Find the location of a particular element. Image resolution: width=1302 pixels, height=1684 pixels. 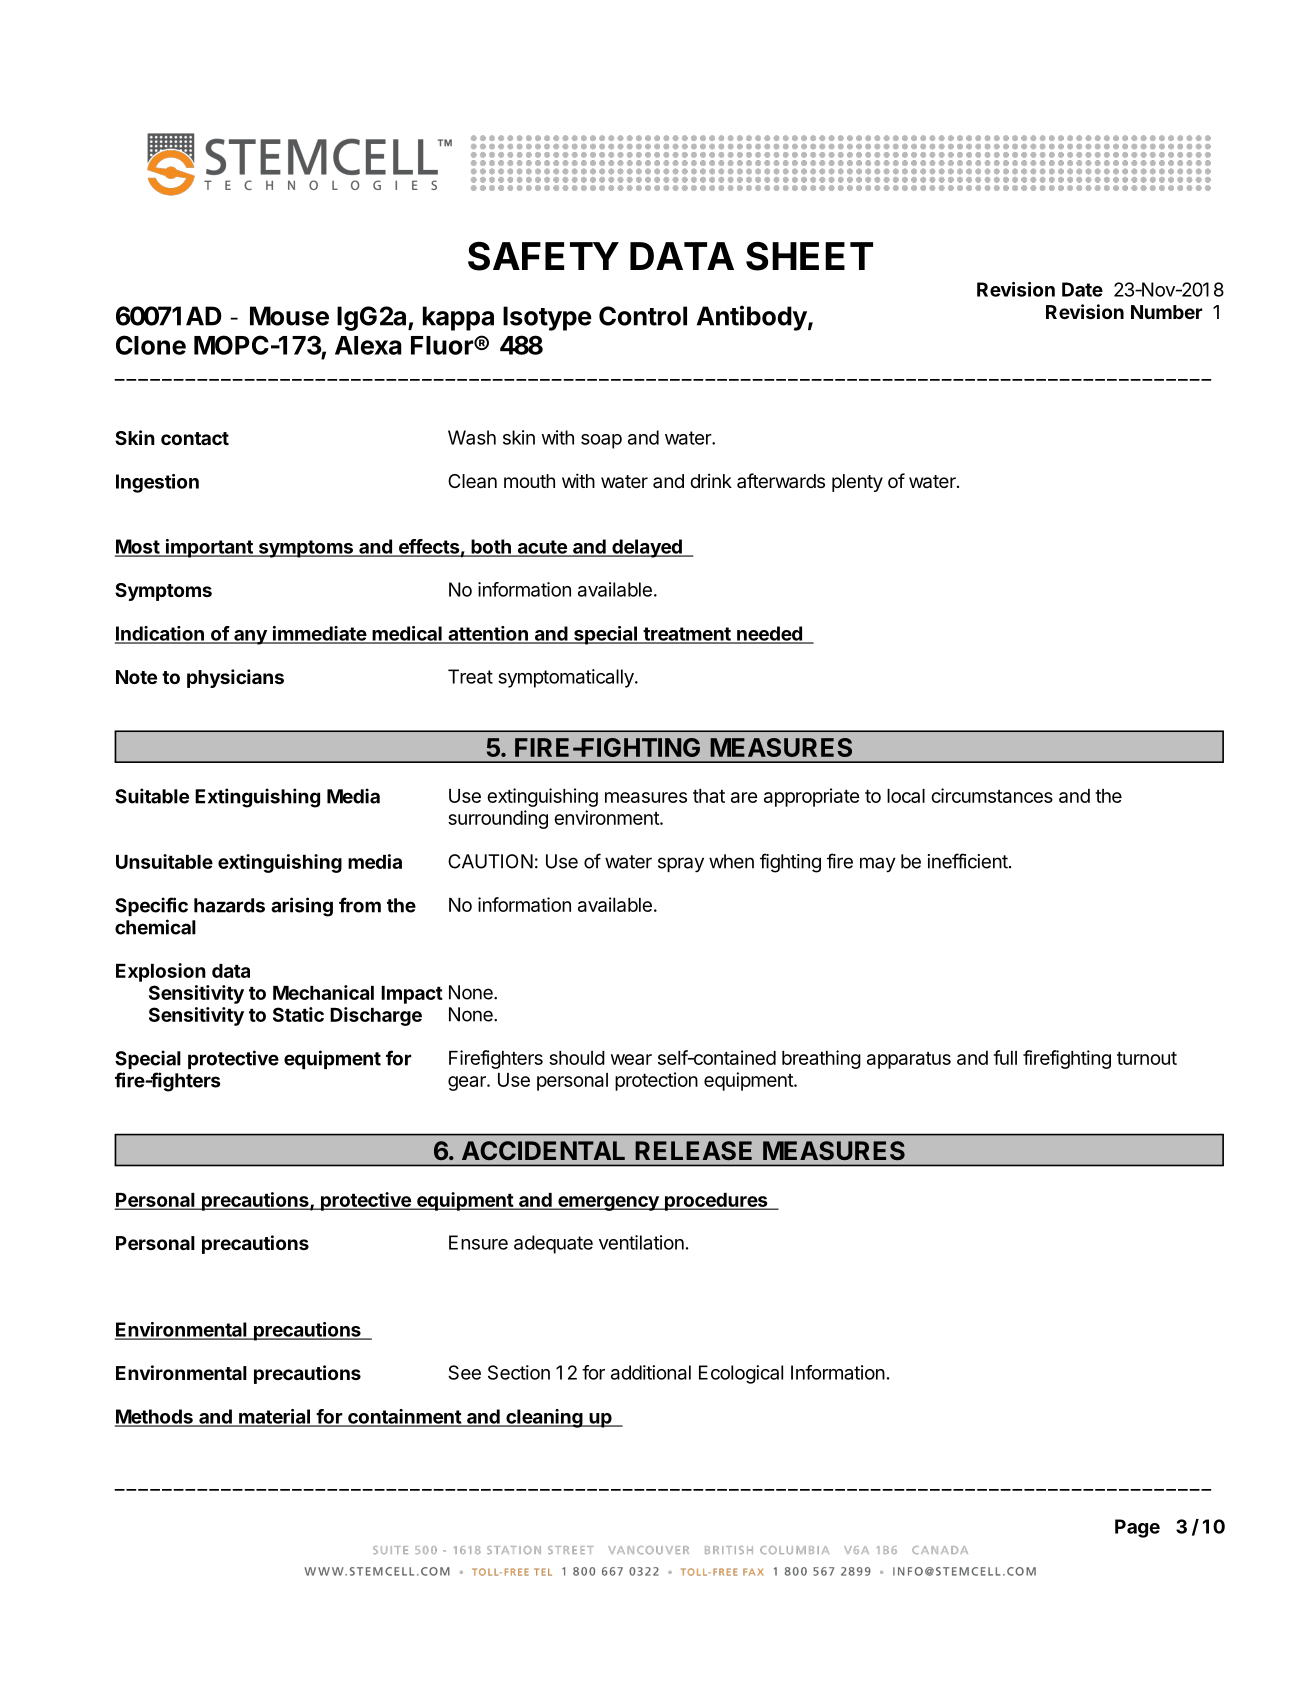

inefficient is located at coordinates (968, 861).
